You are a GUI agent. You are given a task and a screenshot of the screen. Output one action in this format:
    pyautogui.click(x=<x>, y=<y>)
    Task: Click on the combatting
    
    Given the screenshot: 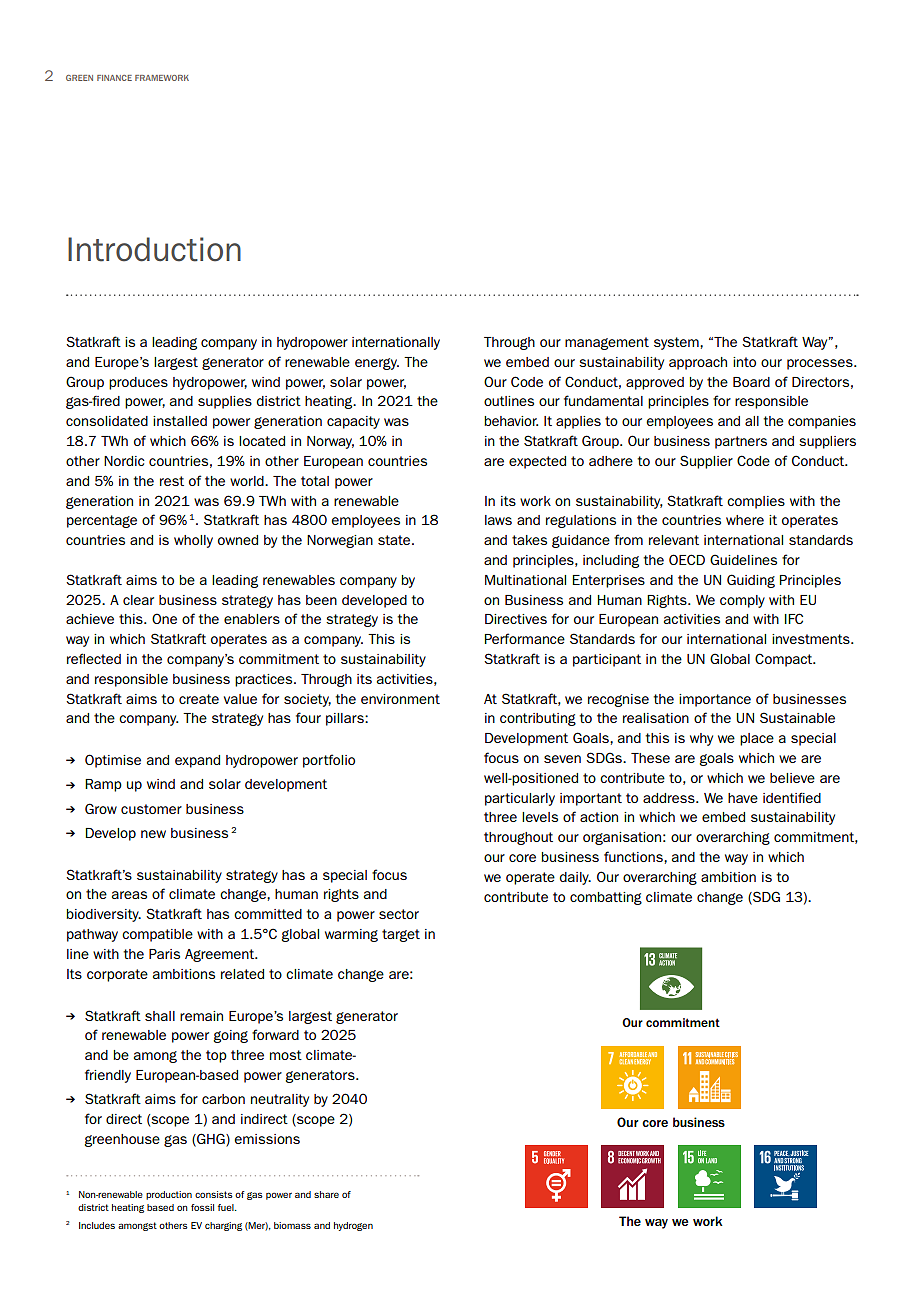 What is the action you would take?
    pyautogui.click(x=606, y=898)
